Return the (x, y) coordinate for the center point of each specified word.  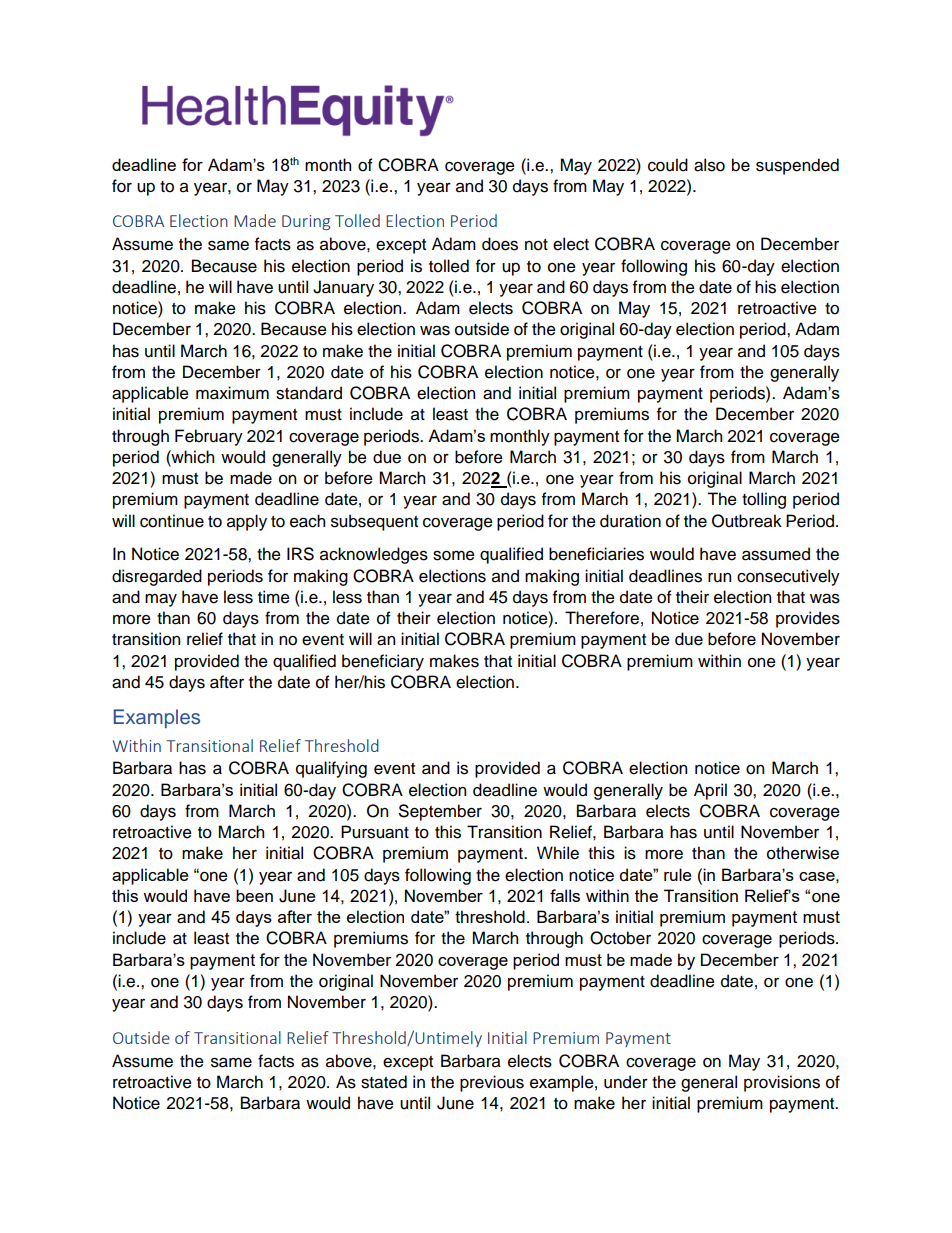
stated (384, 1082)
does (500, 244)
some (454, 556)
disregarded (157, 577)
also (709, 165)
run (719, 578)
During (306, 222)
